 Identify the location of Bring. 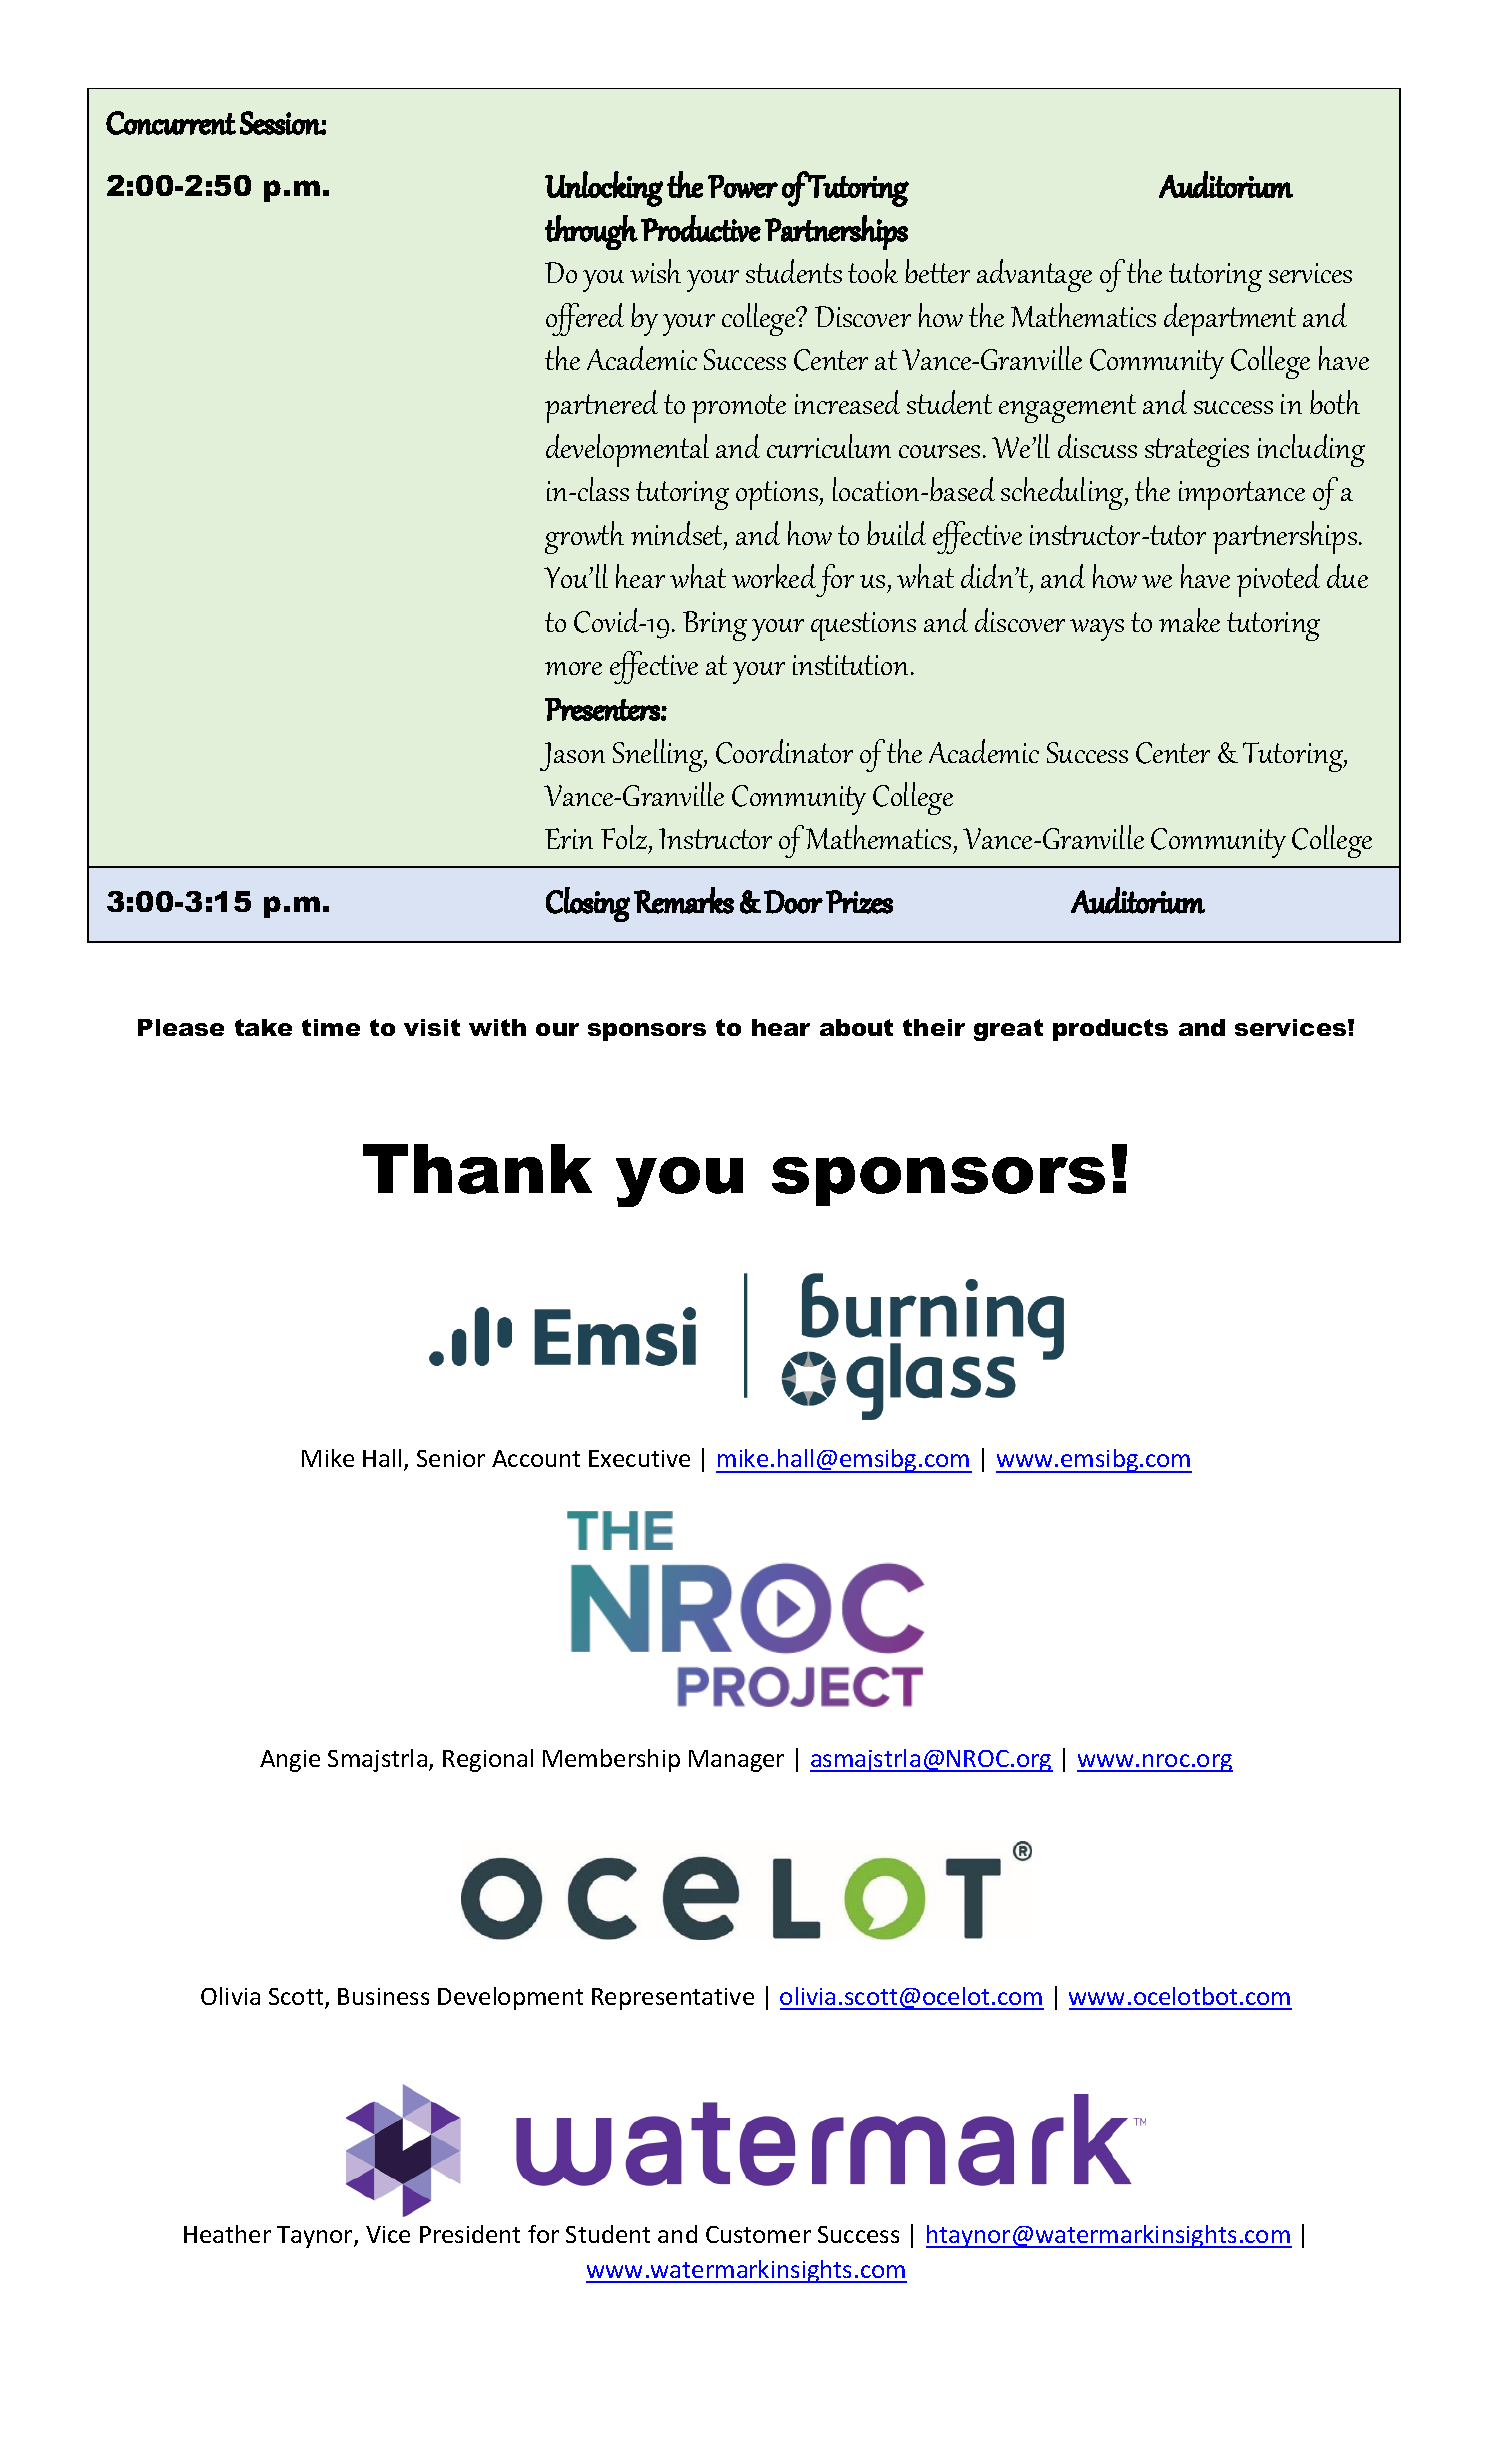
(715, 626).
